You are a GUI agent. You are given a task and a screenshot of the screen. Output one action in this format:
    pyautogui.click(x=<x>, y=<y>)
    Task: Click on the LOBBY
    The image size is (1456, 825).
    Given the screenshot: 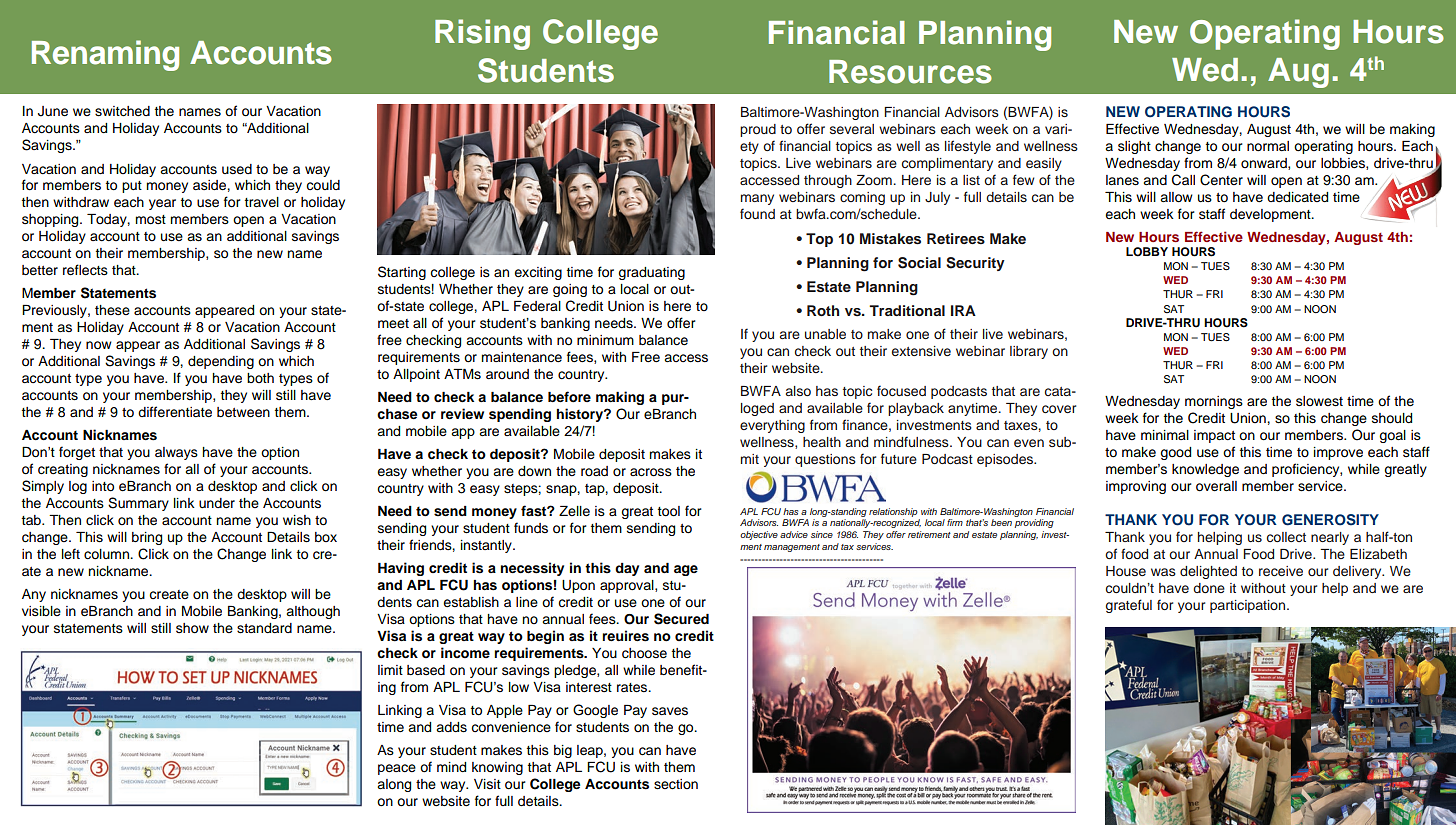 What is the action you would take?
    pyautogui.click(x=1147, y=252)
